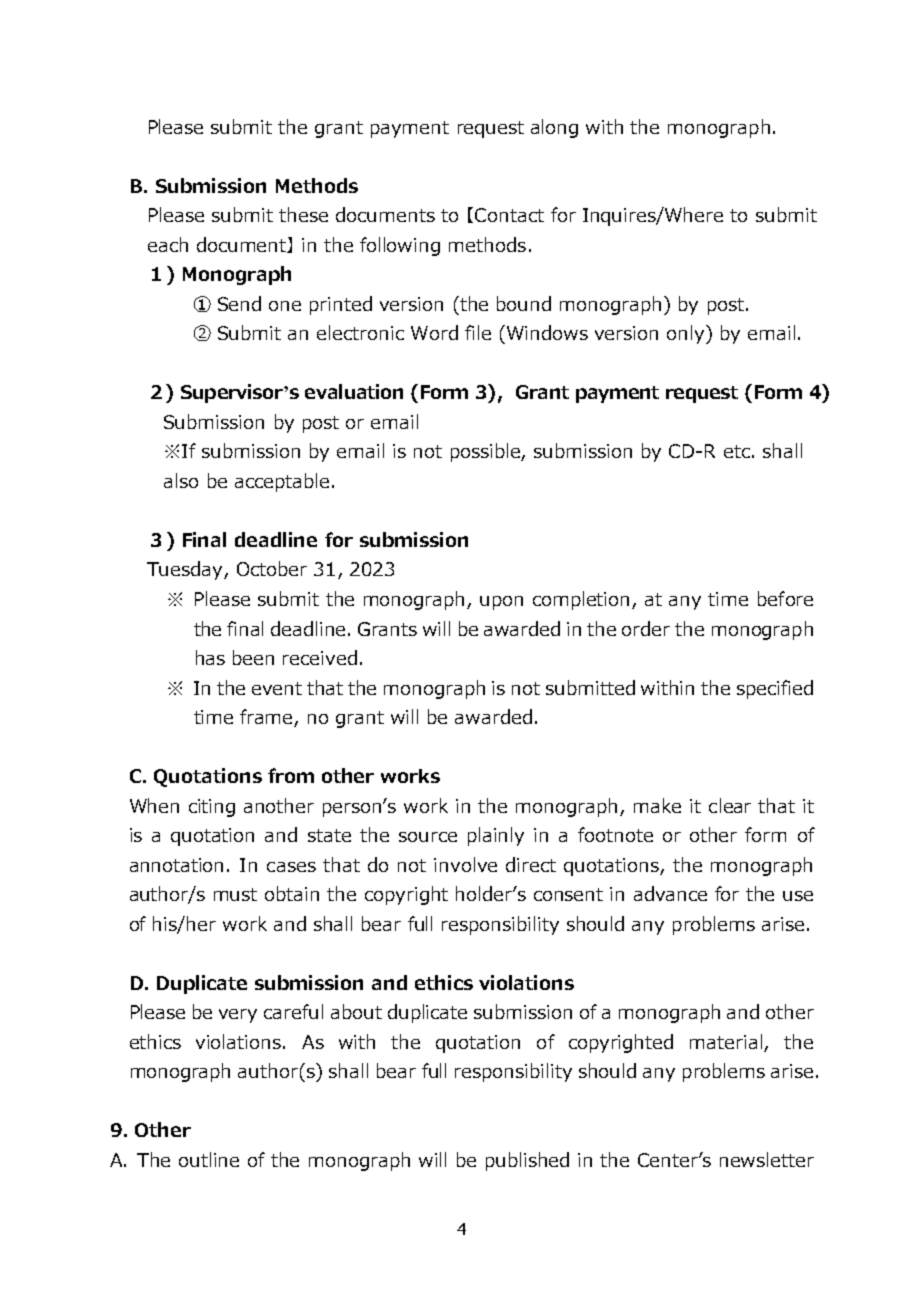  I want to click on also, so click(181, 480).
